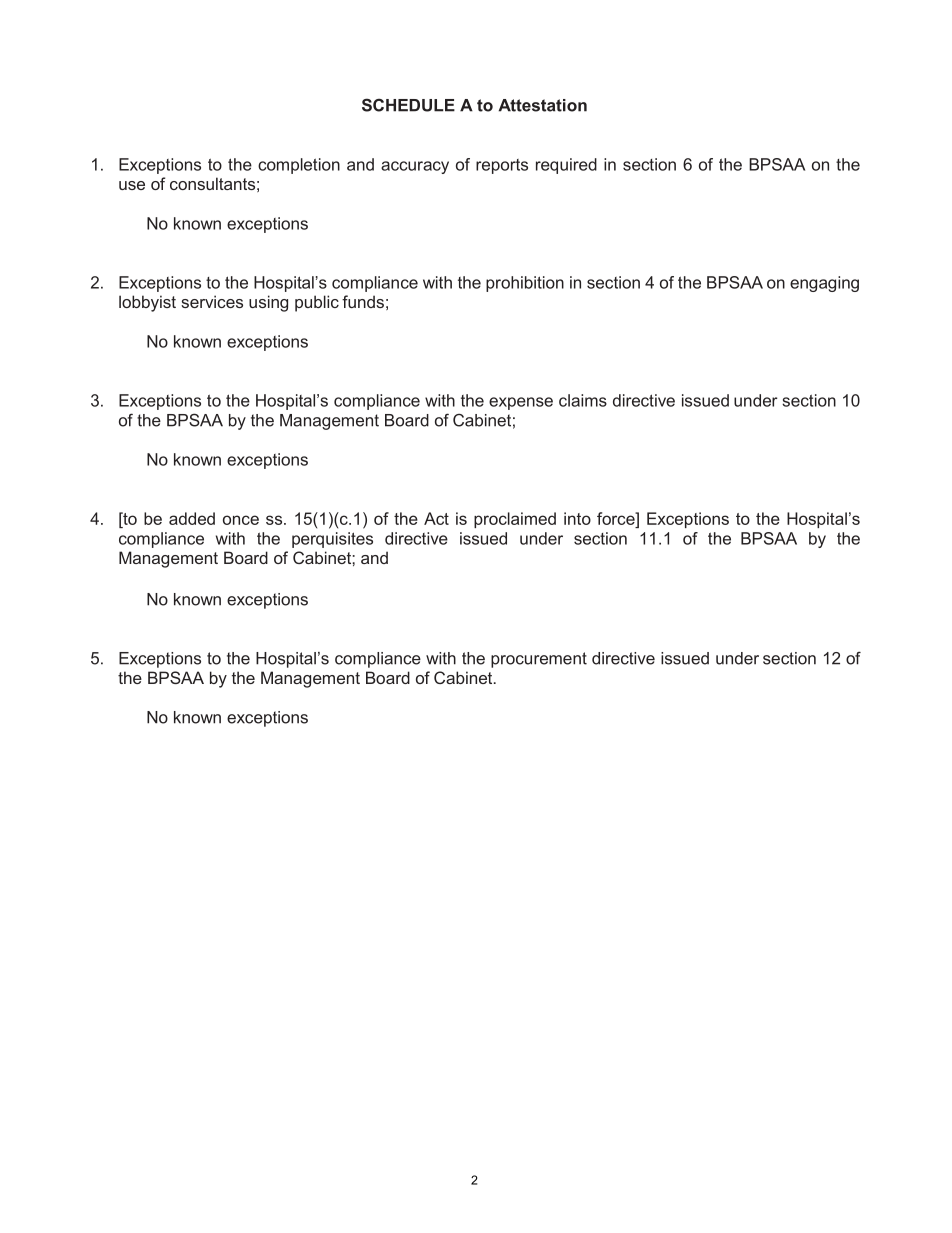  I want to click on Act, so click(436, 518).
